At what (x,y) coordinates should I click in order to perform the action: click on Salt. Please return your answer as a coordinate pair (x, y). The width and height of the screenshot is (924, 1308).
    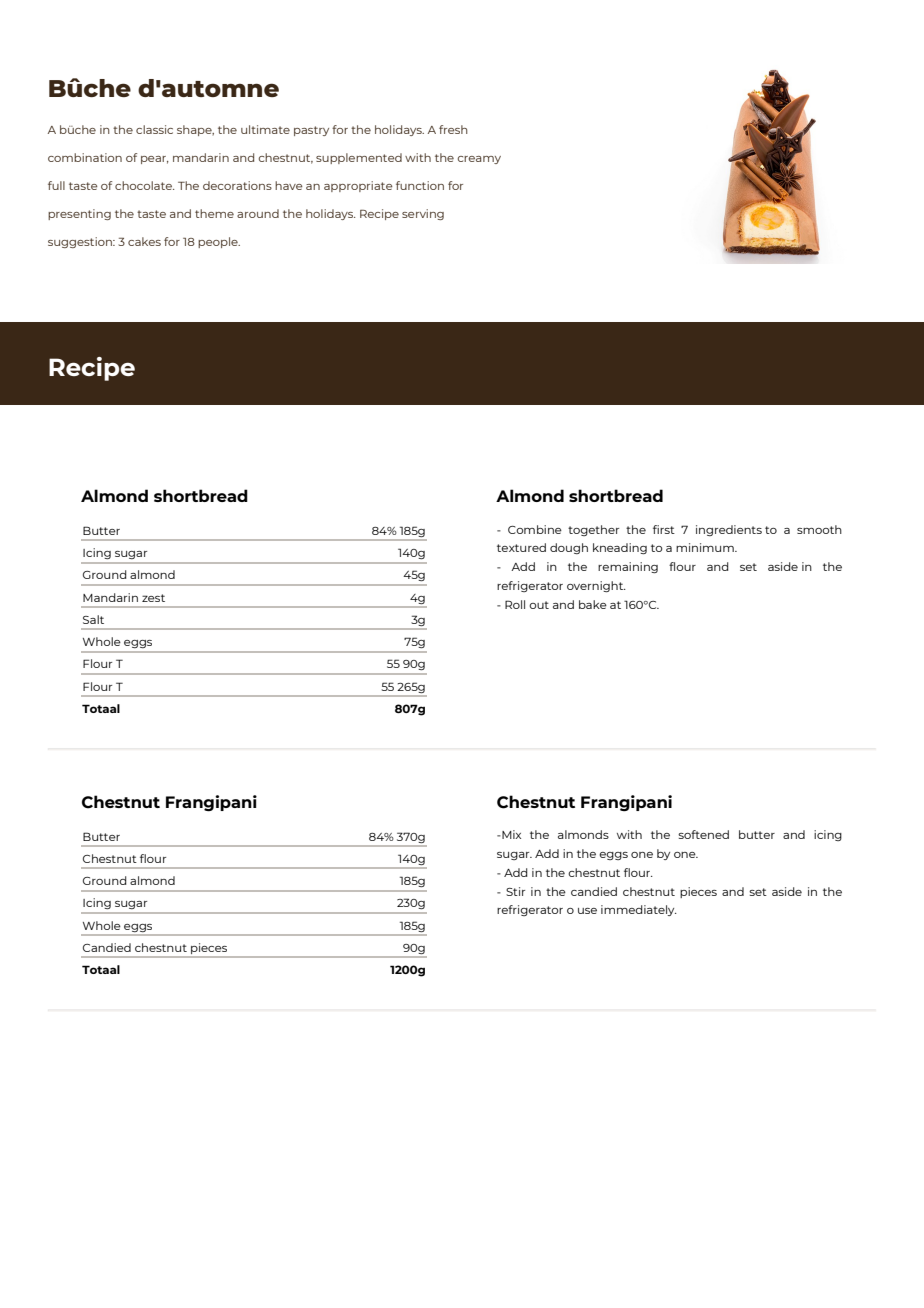
    Looking at the image, I should click on (93, 619).
